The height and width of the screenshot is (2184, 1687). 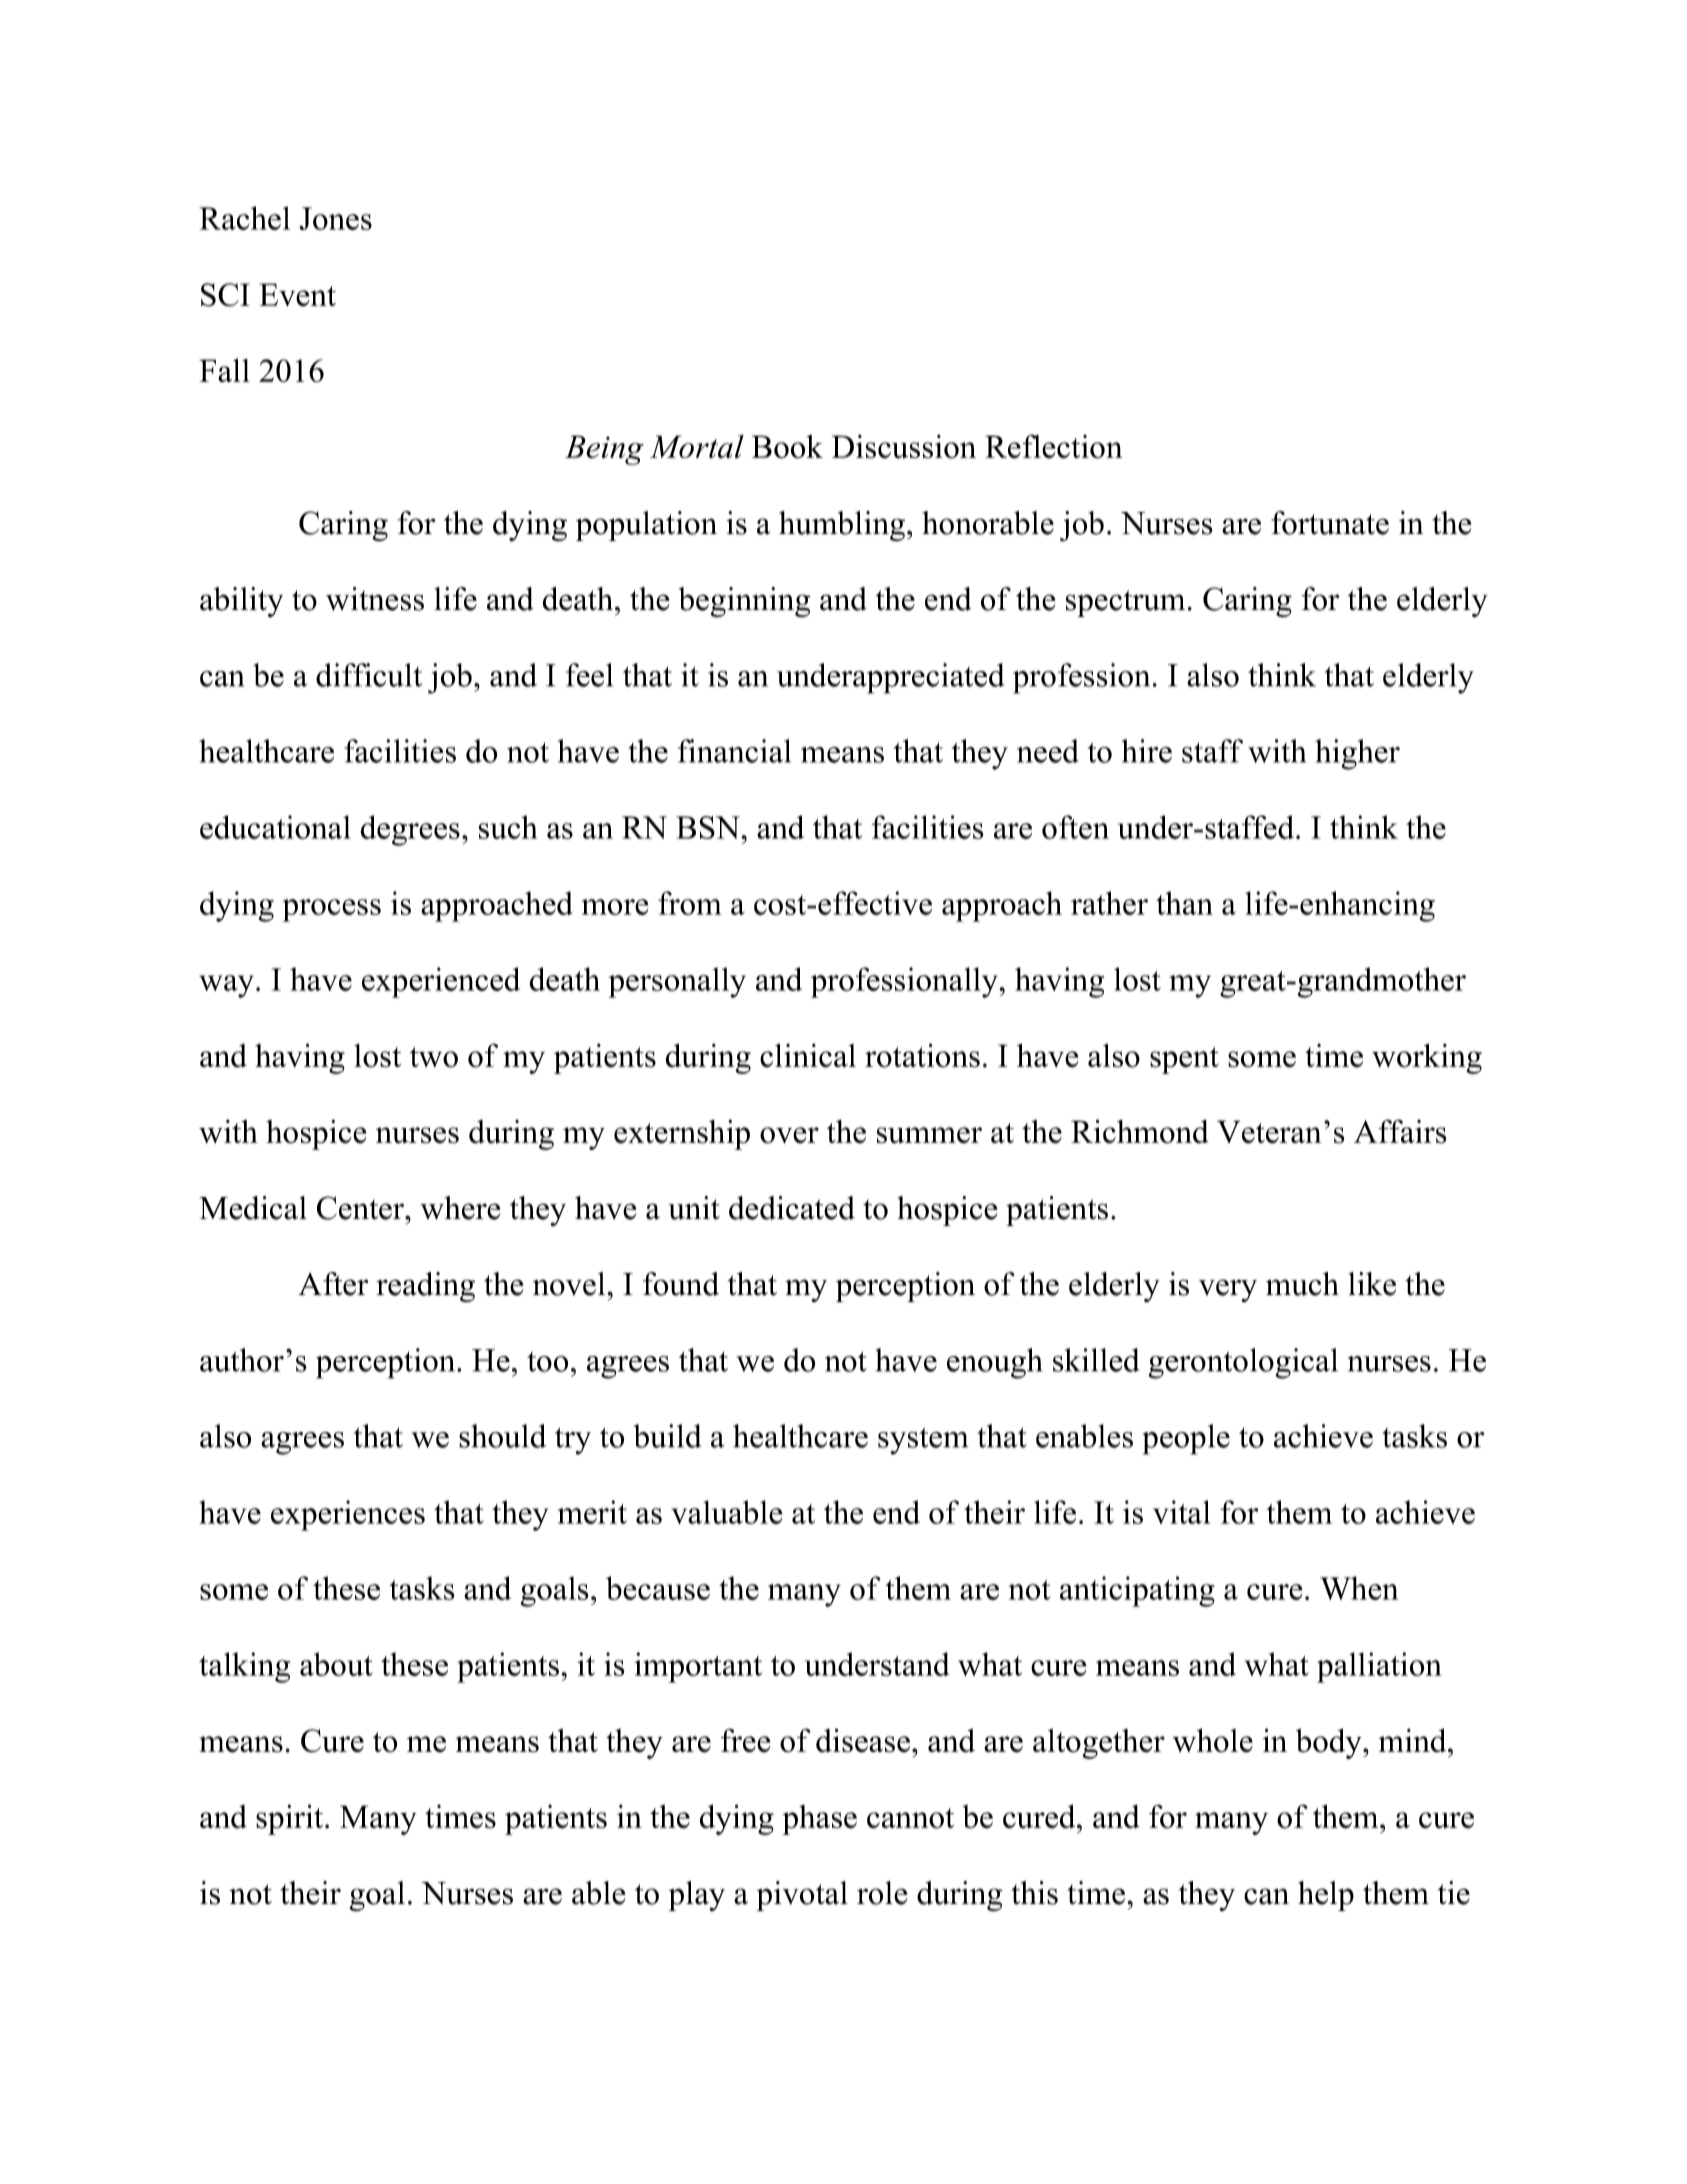 What do you see at coordinates (335, 218) in the screenshot?
I see `Jones` at bounding box center [335, 218].
